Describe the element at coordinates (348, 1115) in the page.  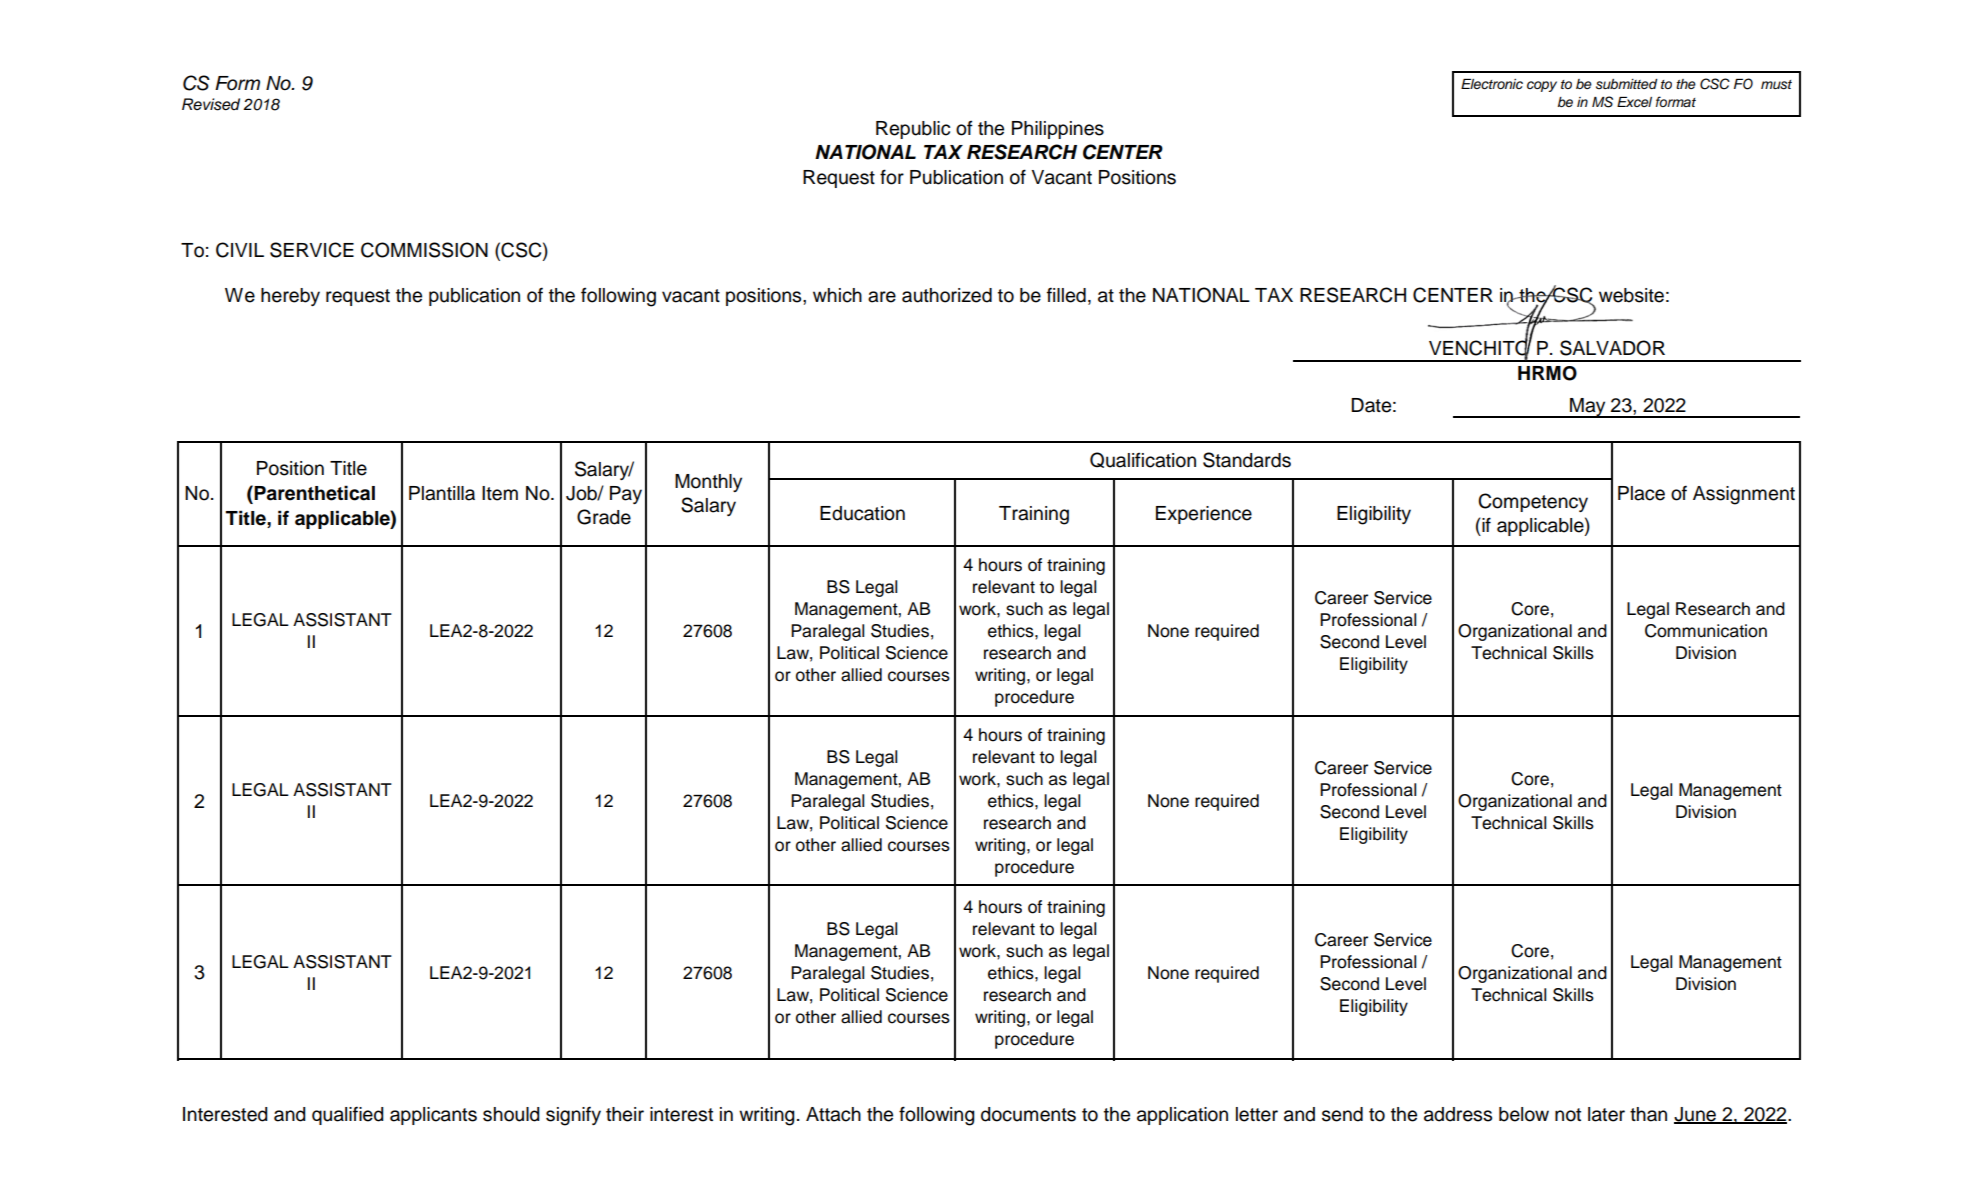
I see `qualified` at that location.
